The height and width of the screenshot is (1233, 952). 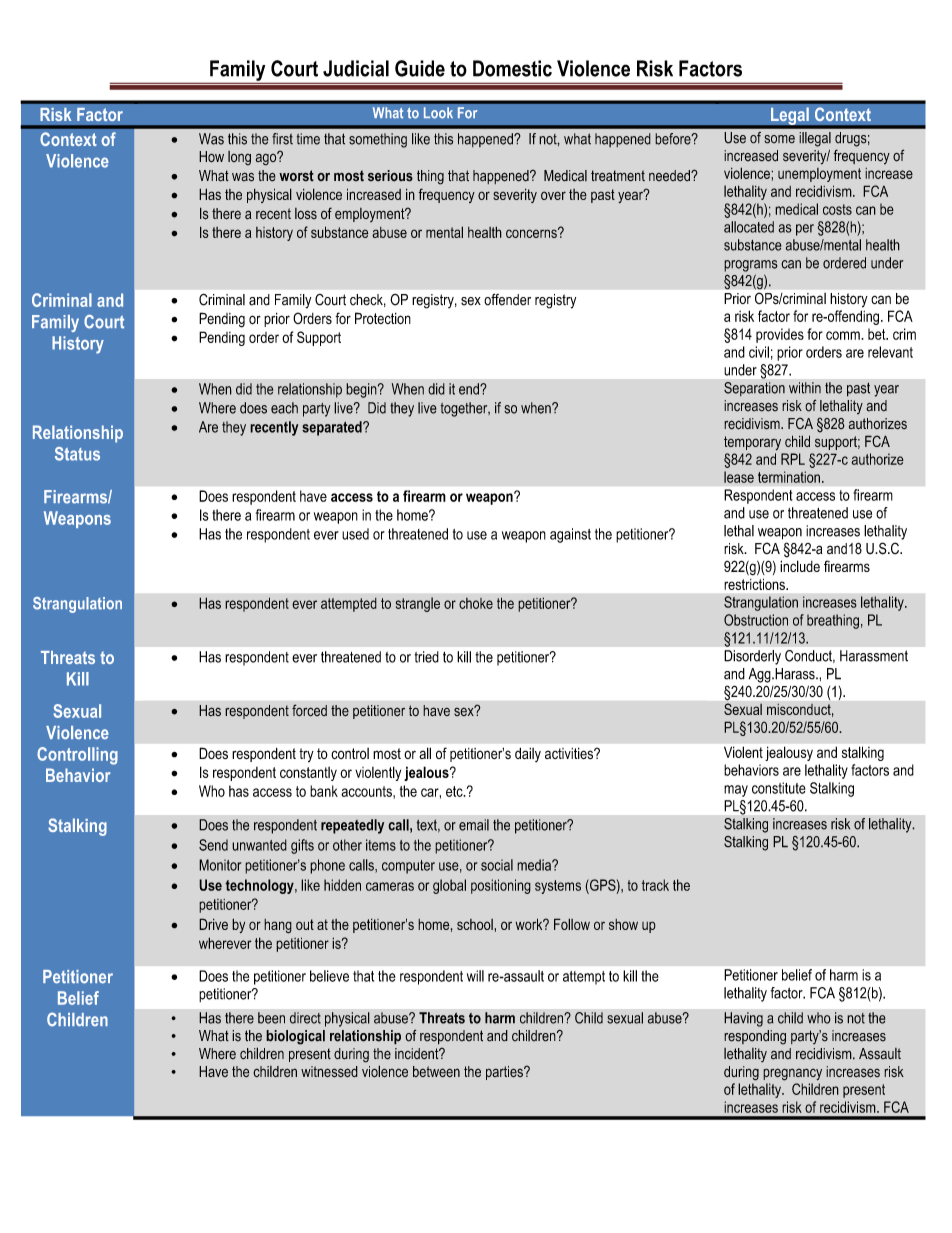 I want to click on used, so click(x=355, y=534).
